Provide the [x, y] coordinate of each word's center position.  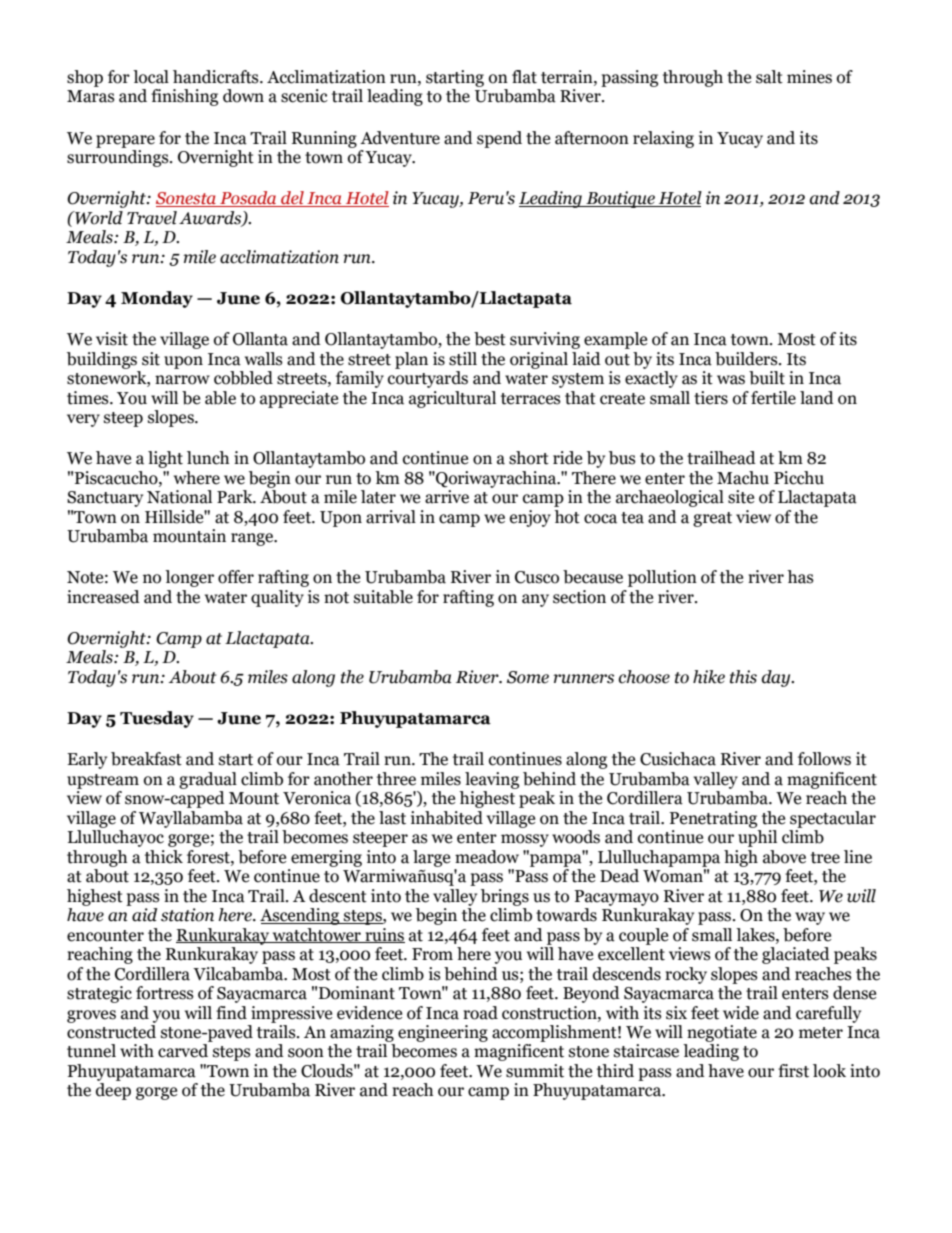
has [800, 577]
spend [499, 139]
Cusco [537, 577]
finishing [184, 97]
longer [189, 578]
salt [769, 77]
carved [183, 1051]
